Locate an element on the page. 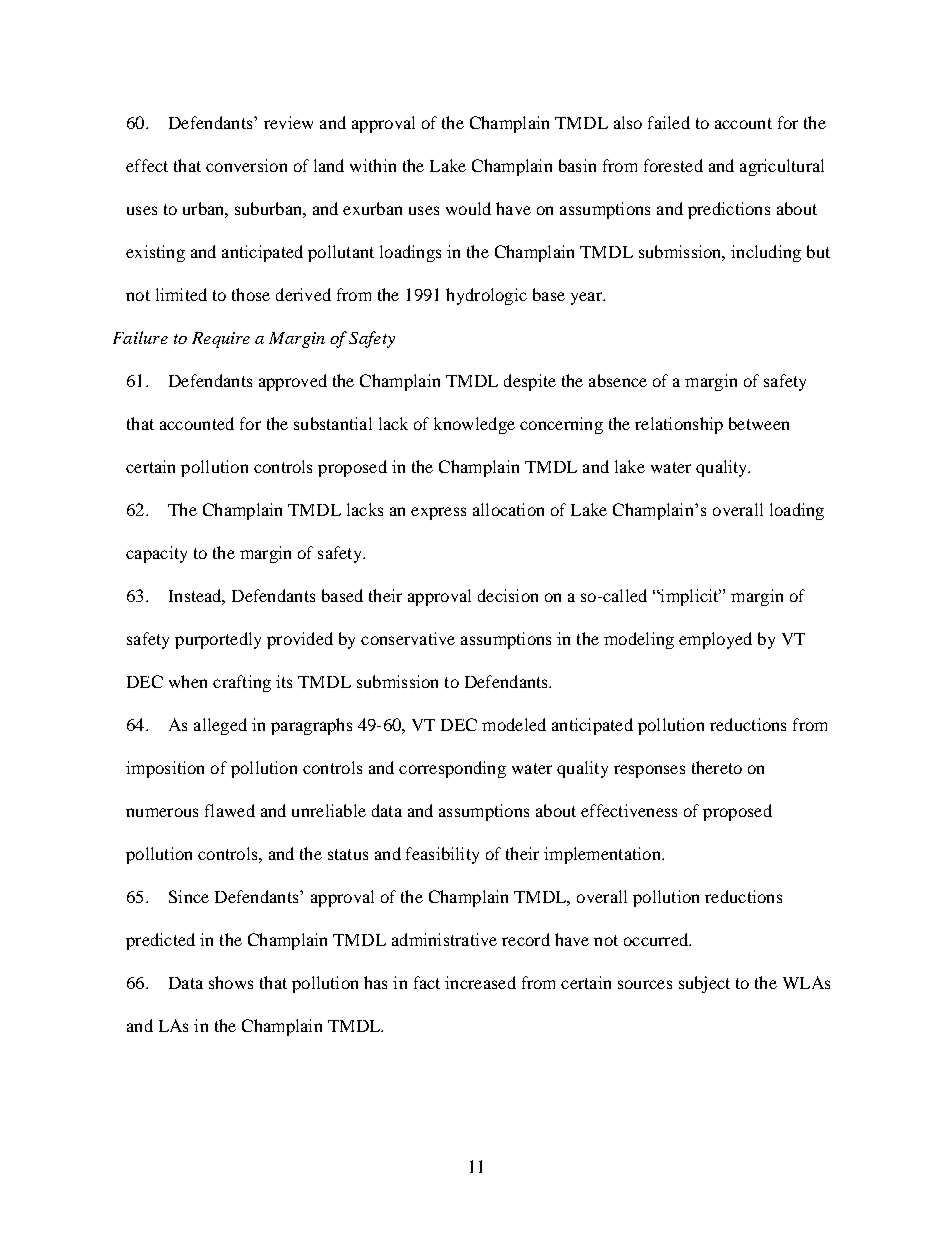 This image has width=952, height=1233. hydrologic is located at coordinates (486, 296).
